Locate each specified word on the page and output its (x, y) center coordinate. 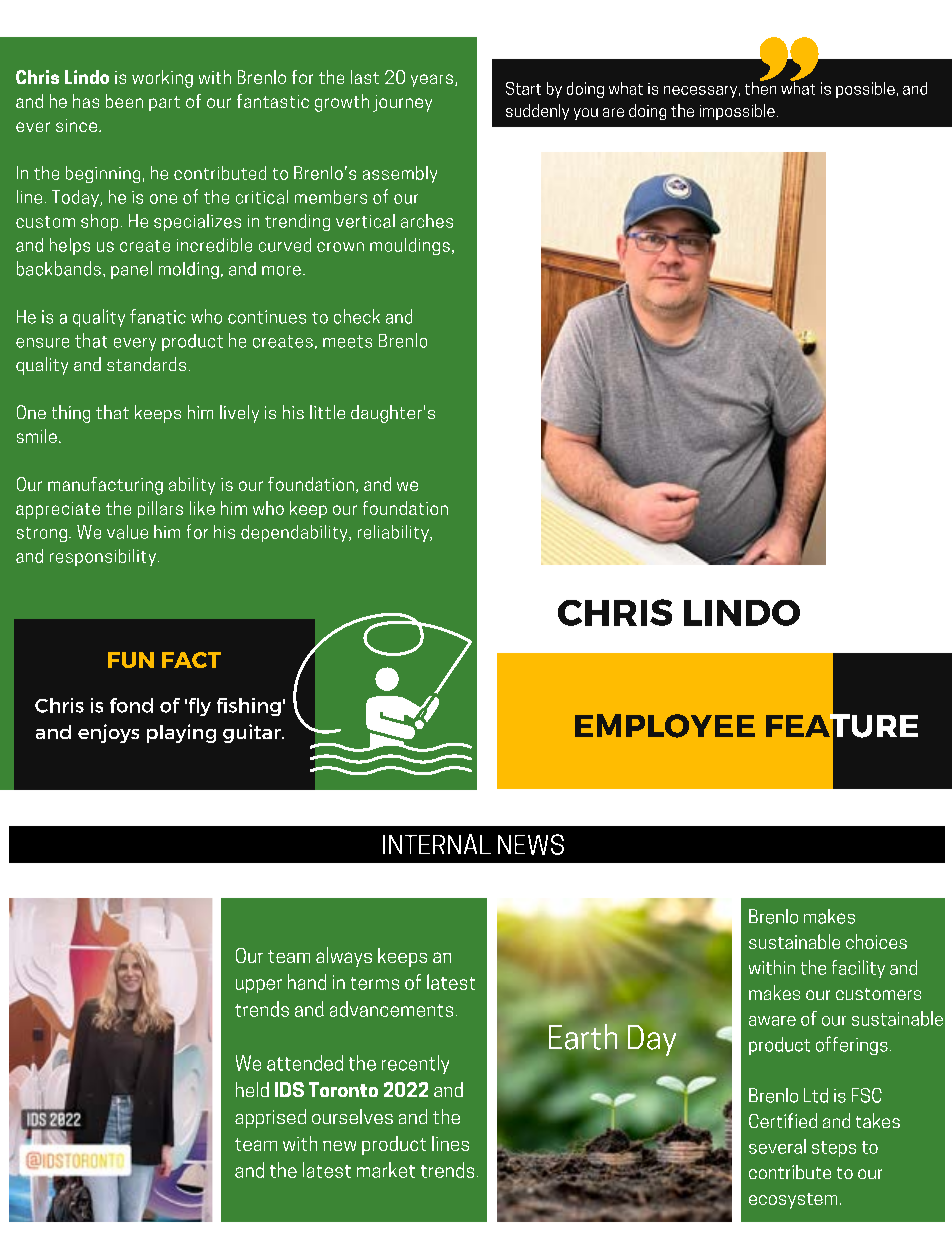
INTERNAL (437, 844)
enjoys (108, 733)
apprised (270, 1118)
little (327, 412)
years (432, 80)
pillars (160, 509)
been (124, 101)
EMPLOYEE (665, 726)
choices (876, 941)
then (760, 87)
